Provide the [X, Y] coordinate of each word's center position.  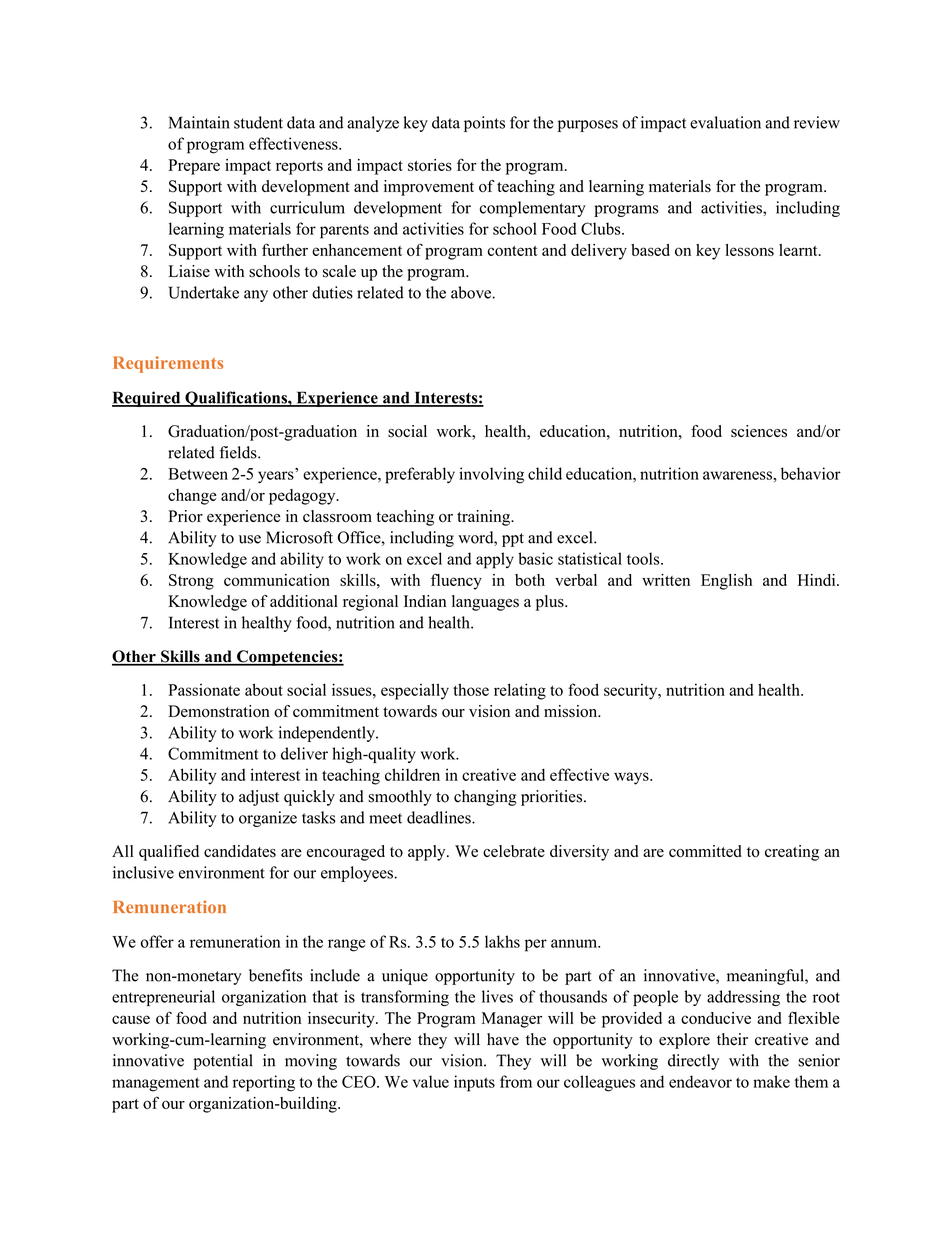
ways [632, 778]
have [503, 1039]
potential [223, 1062]
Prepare [194, 167]
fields [239, 452]
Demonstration [219, 711]
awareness [738, 475]
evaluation [725, 122]
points [484, 124]
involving [491, 475]
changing [485, 798]
